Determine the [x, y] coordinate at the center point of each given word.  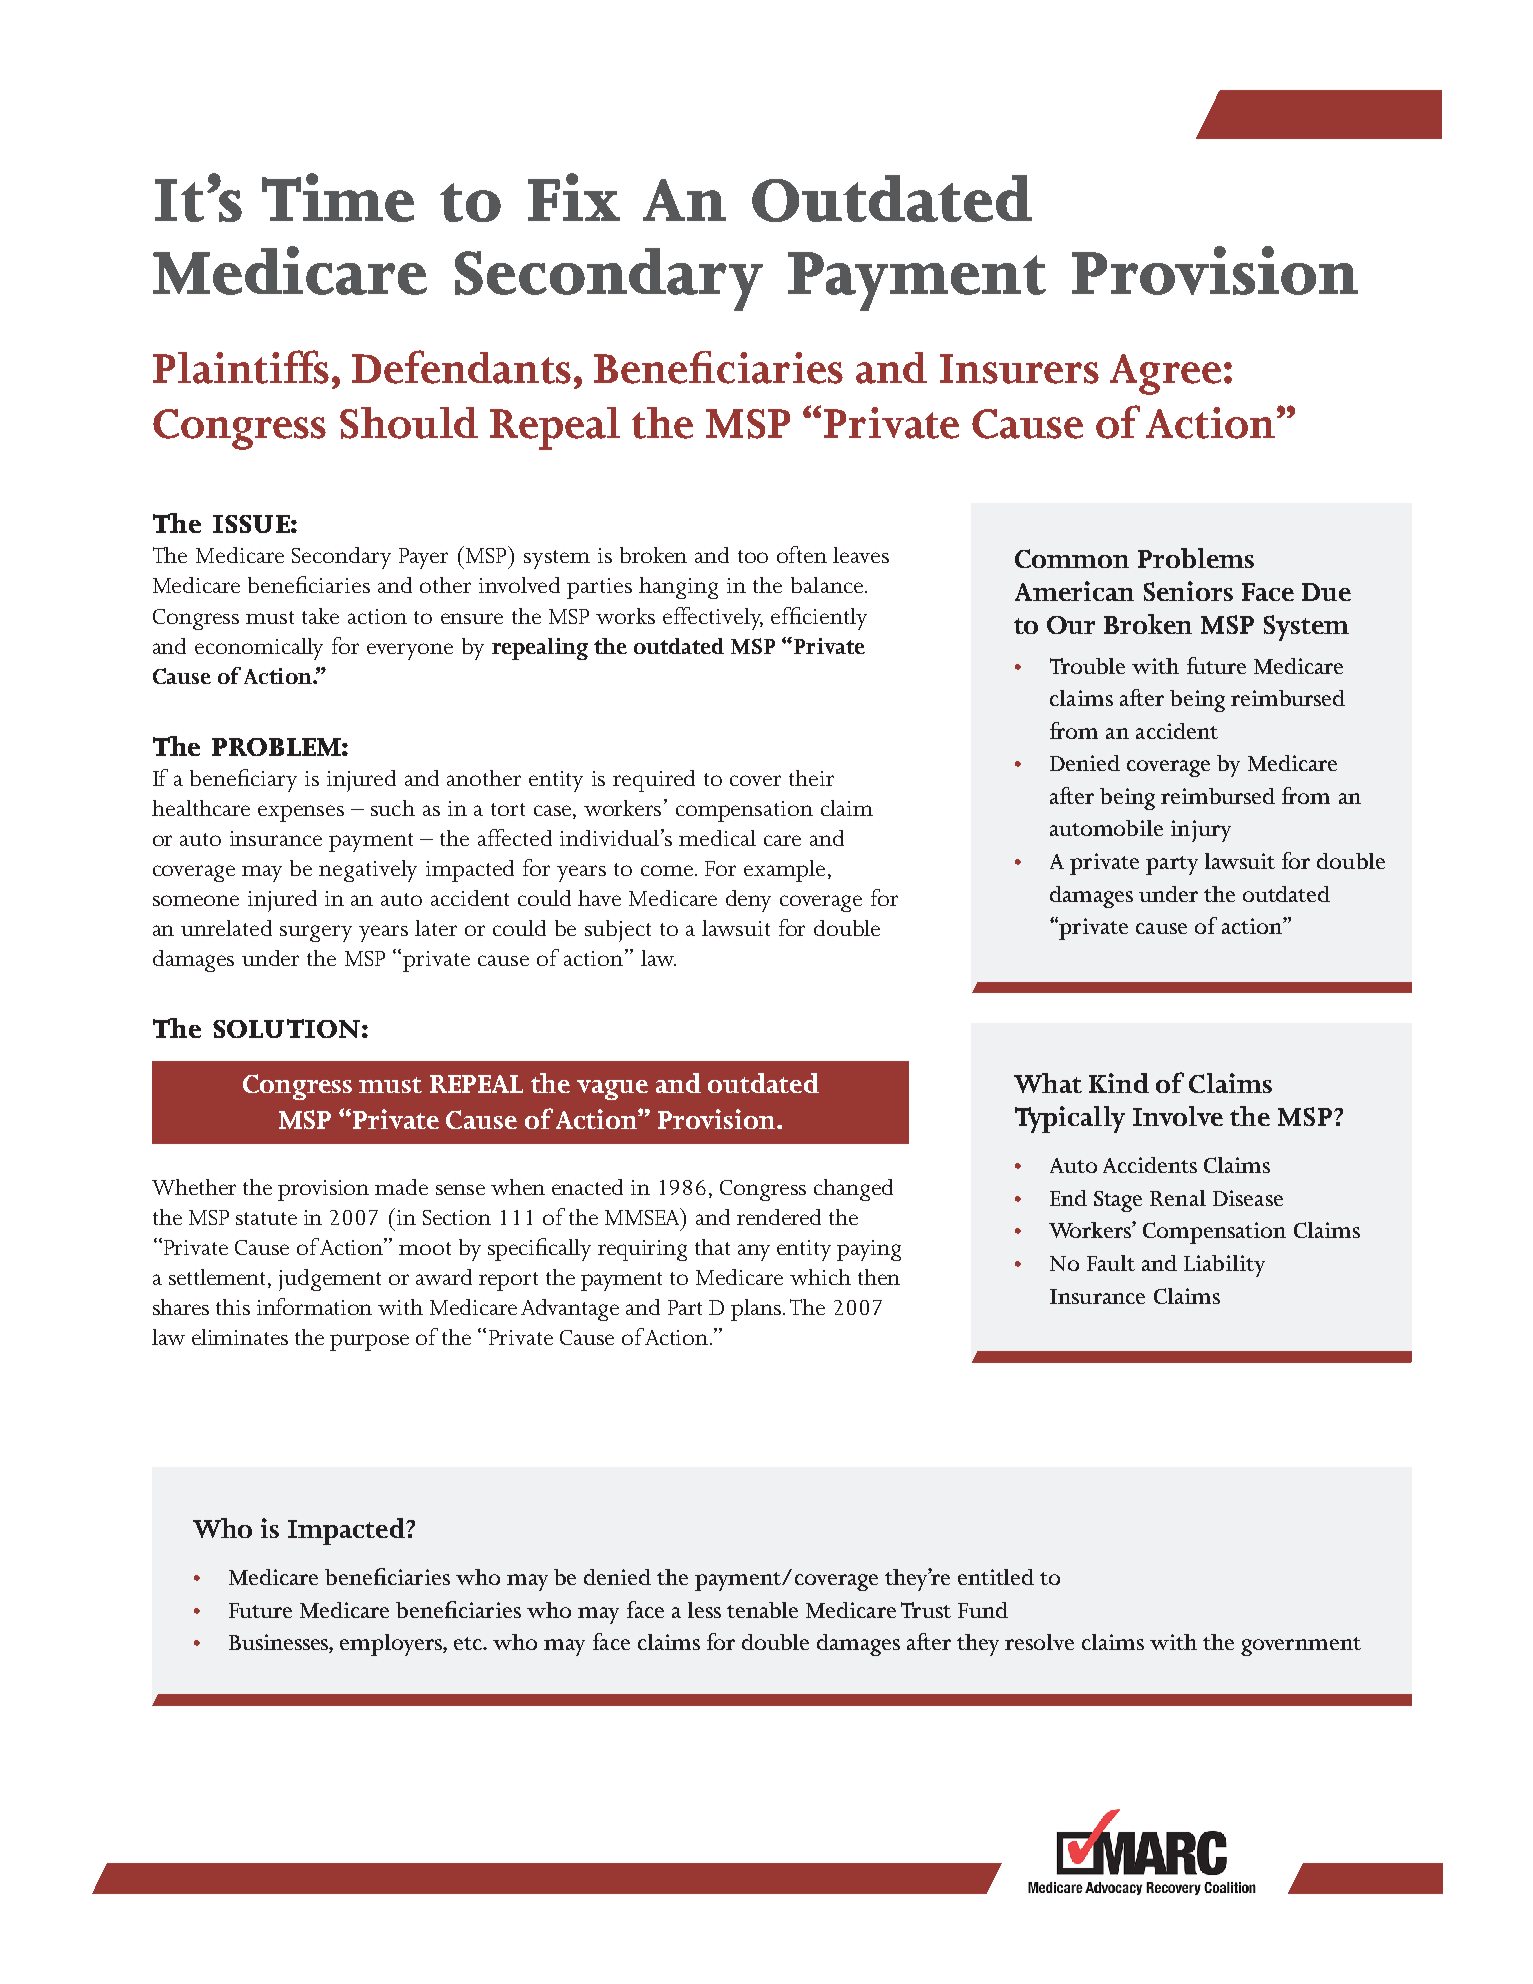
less [704, 1610]
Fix [574, 197]
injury [1201, 831]
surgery [316, 933]
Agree [1165, 374]
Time [338, 197]
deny [748, 901]
